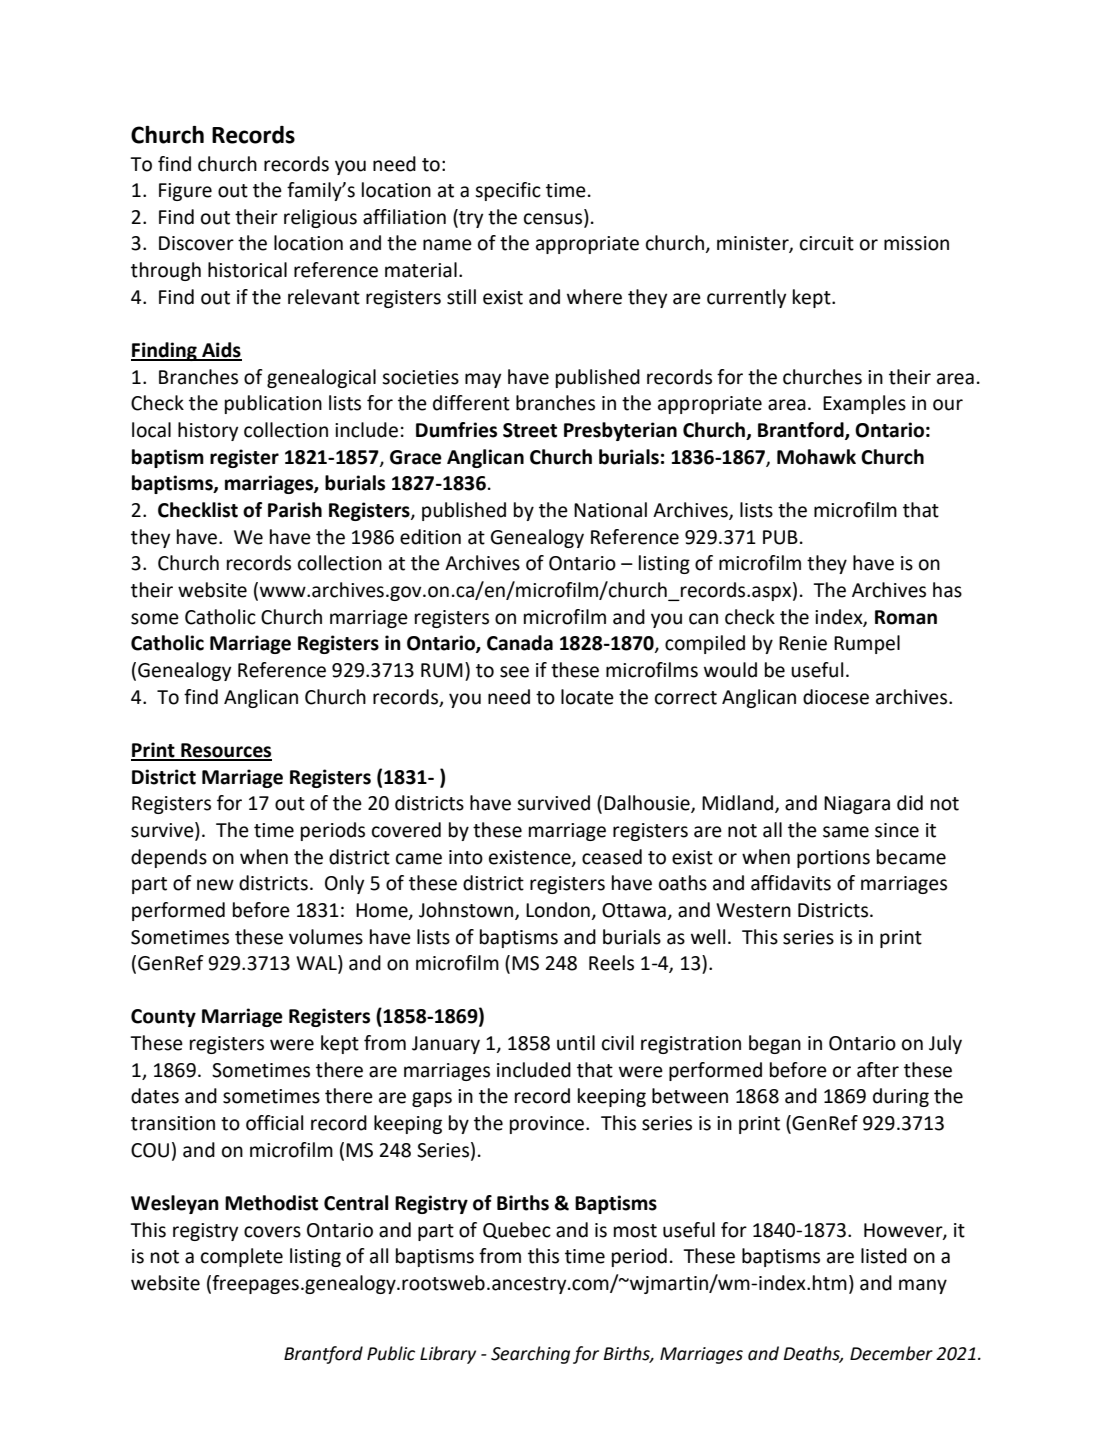 The image size is (1113, 1441). I want to click on Dalhousie, so click(648, 804).
